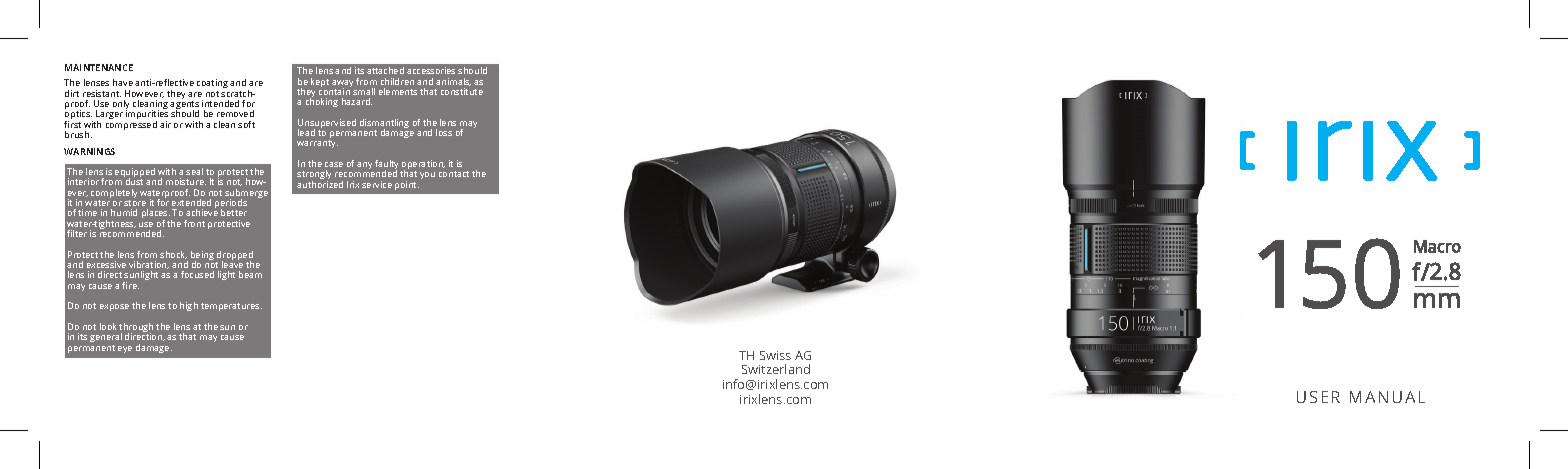  What do you see at coordinates (453, 82) in the page?
I see `animals` at bounding box center [453, 82].
